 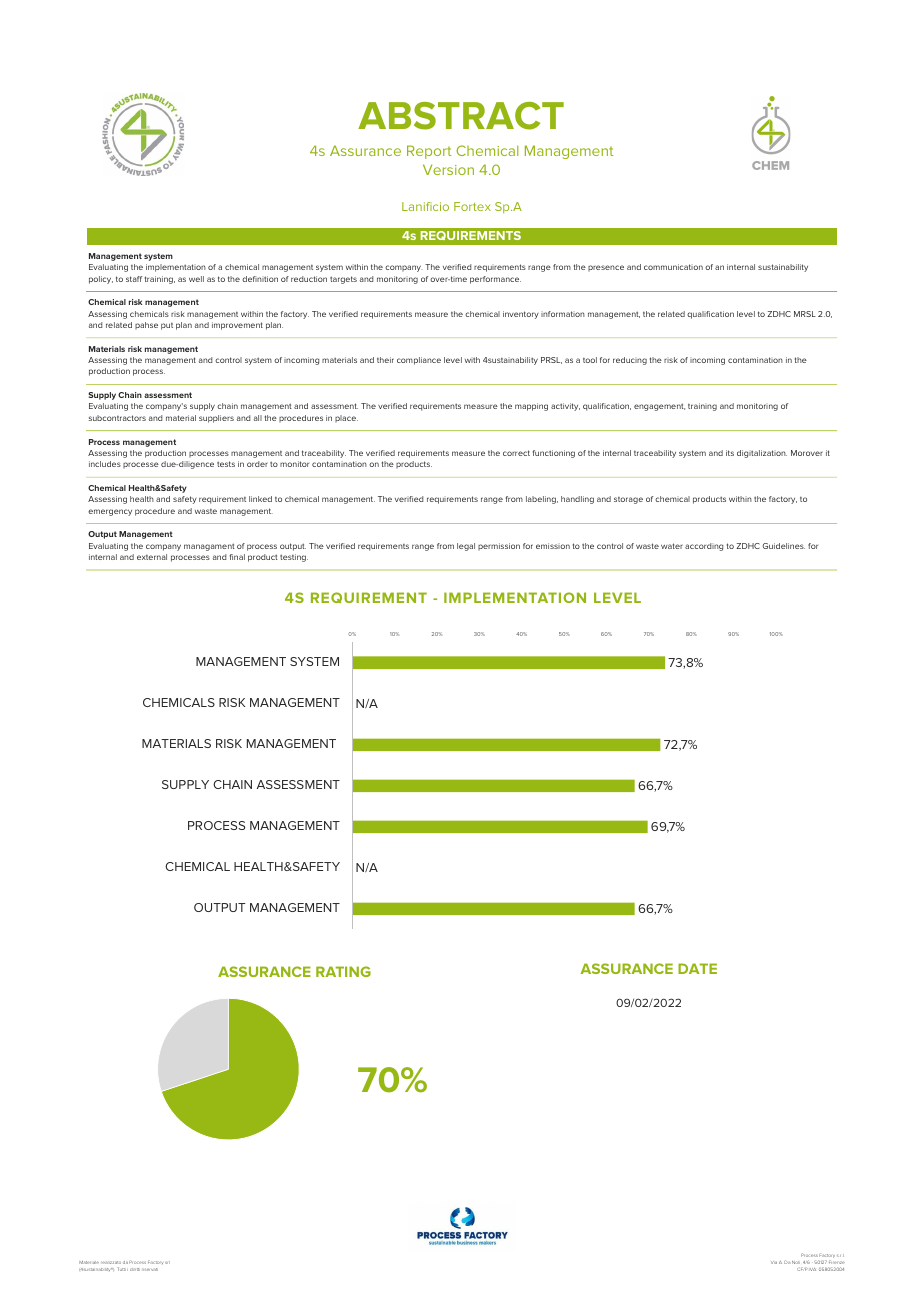 I want to click on Firenze, so click(x=836, y=1263).
